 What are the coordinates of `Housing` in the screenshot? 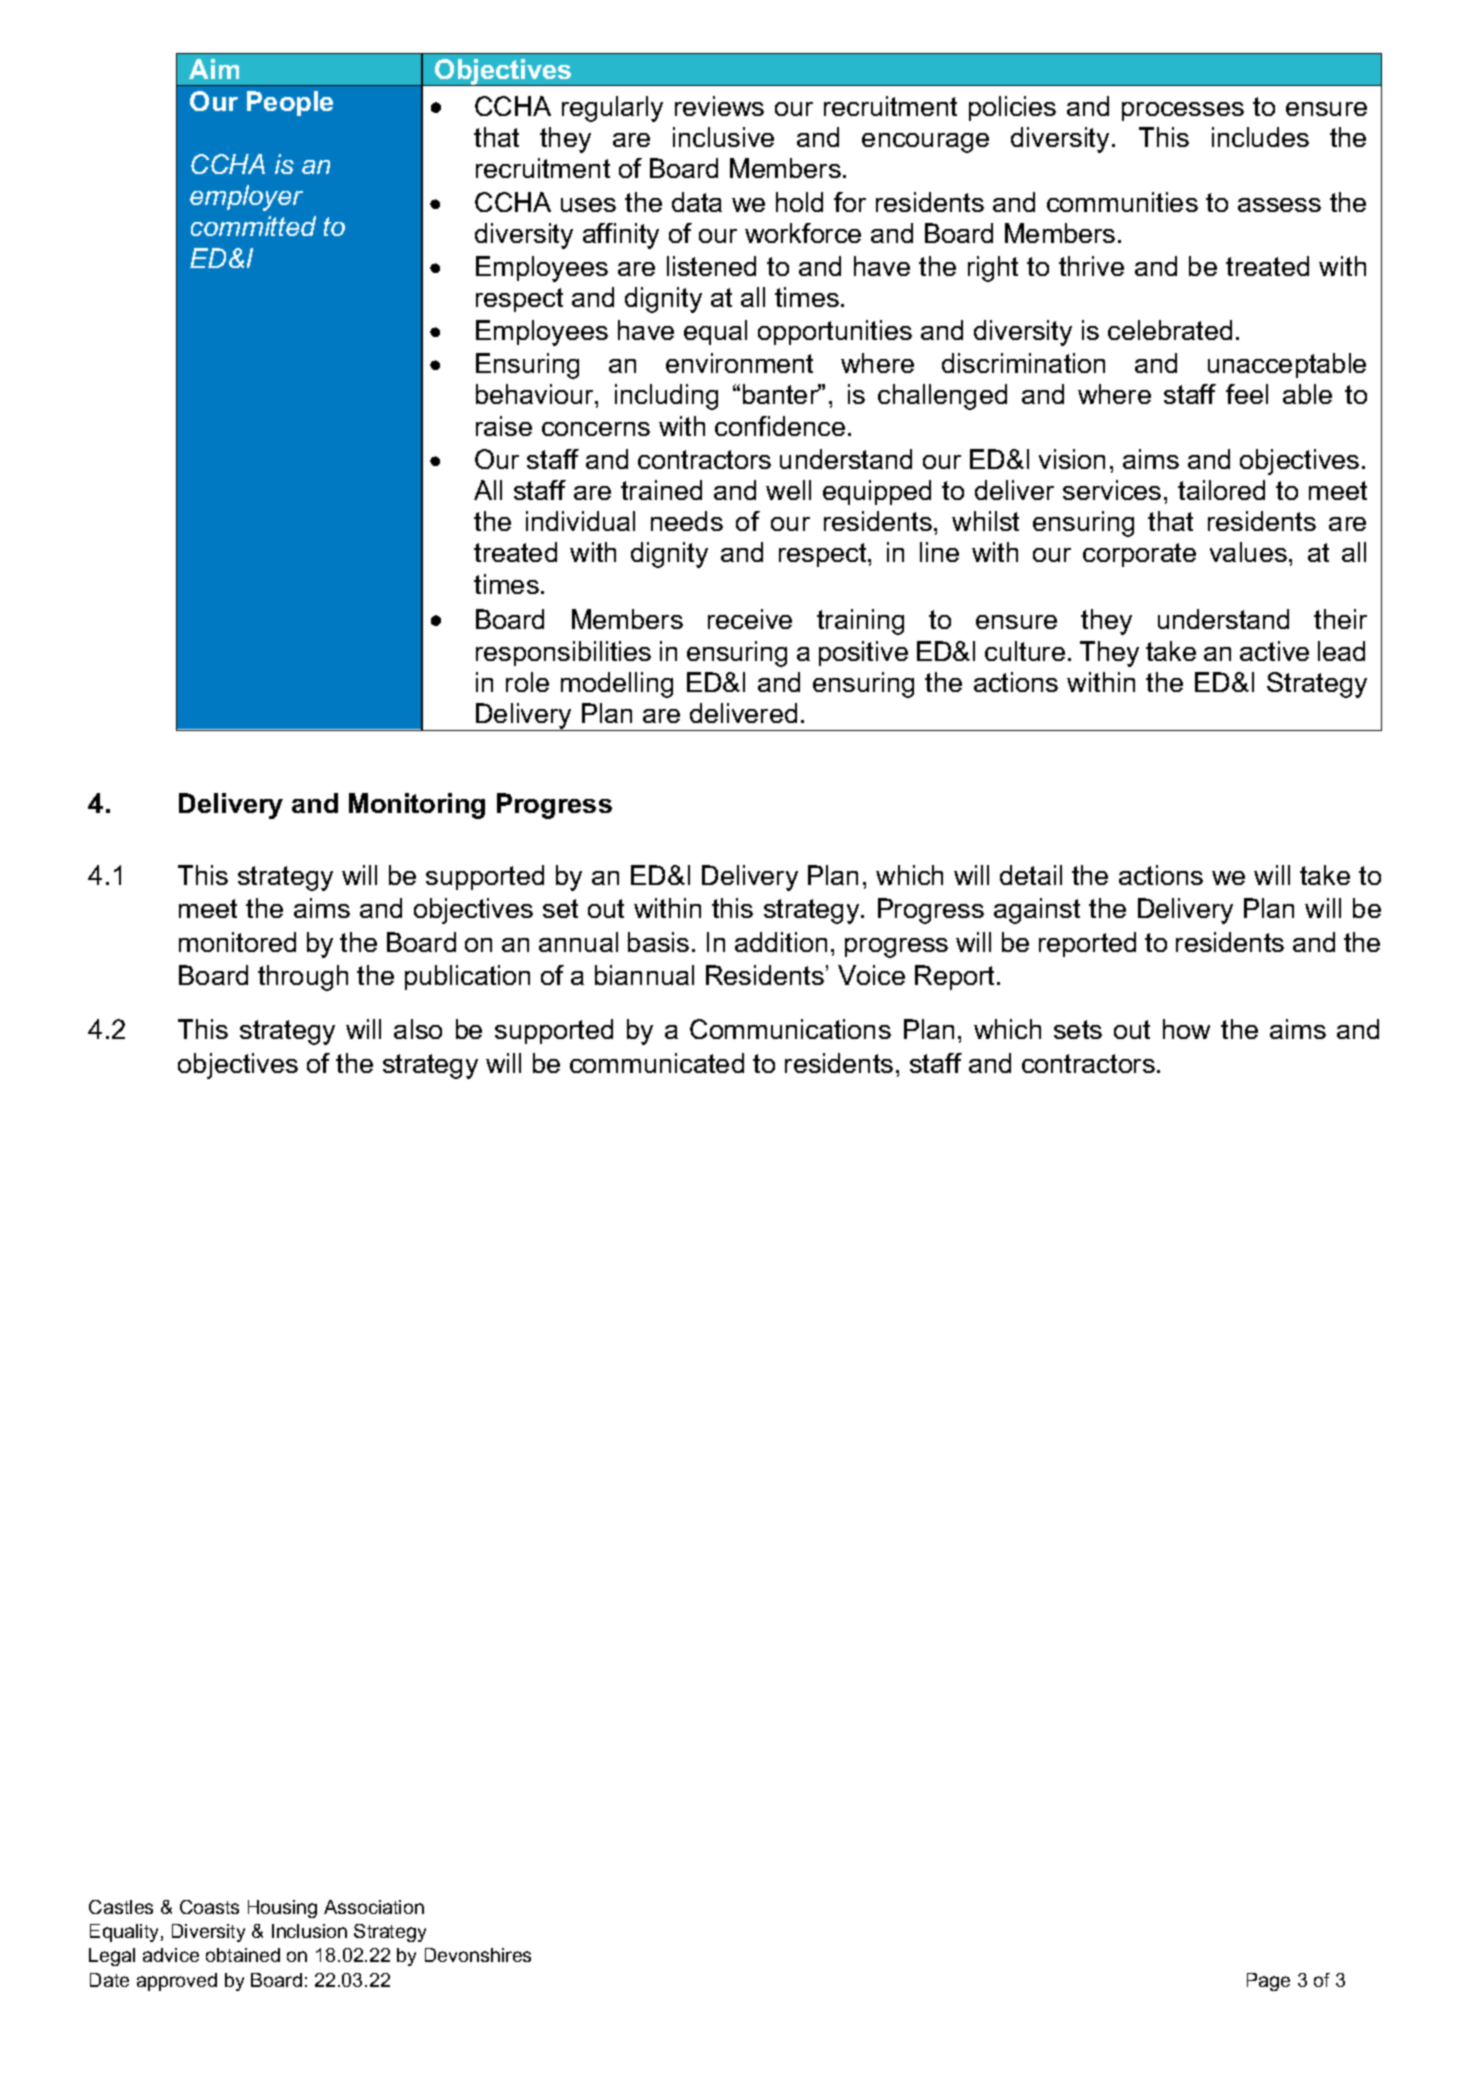 It's located at (282, 1909).
